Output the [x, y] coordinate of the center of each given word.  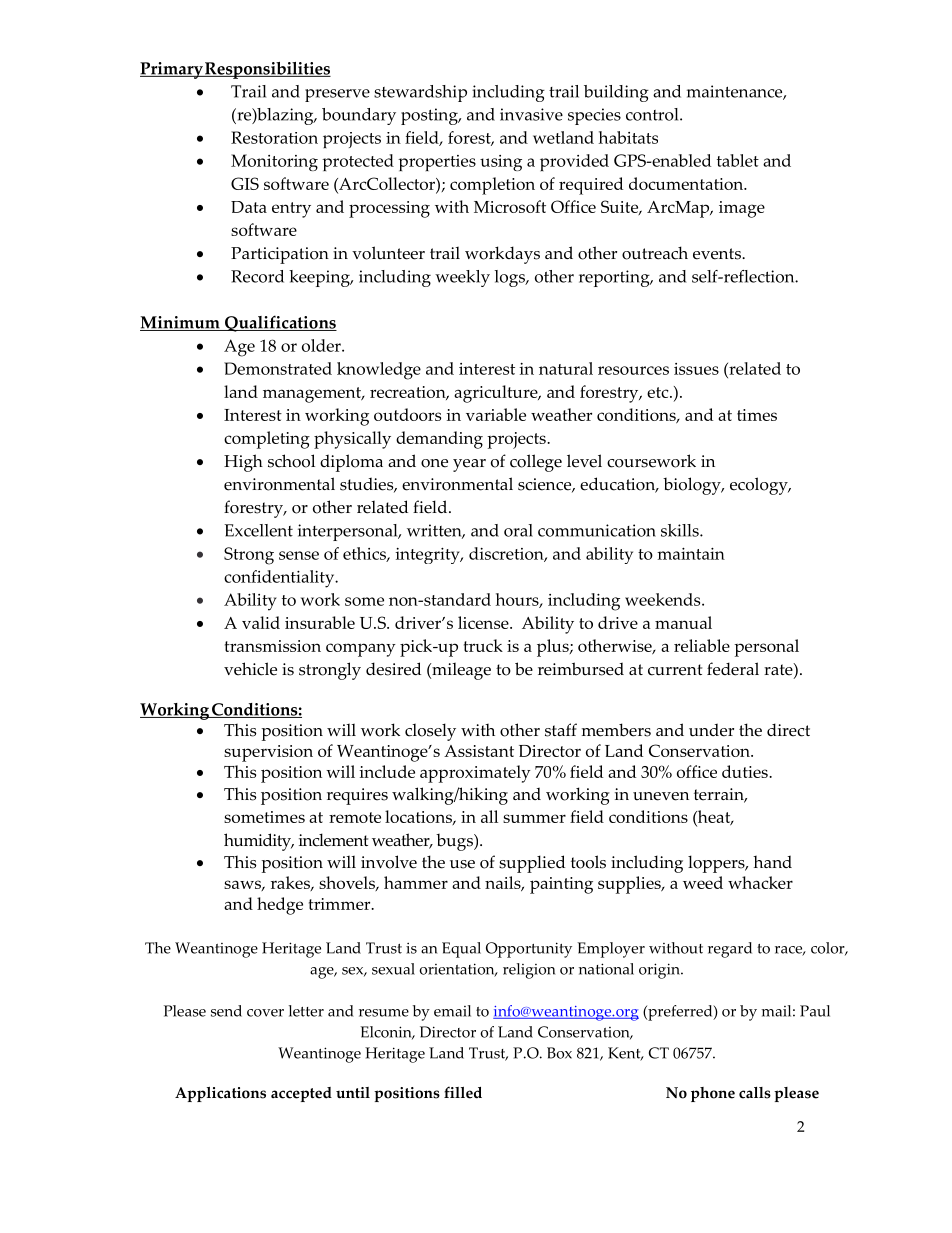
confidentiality [280, 579]
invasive [531, 114]
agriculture [497, 394]
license [484, 622]
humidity [258, 842]
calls [755, 1093]
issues [696, 369]
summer [534, 818]
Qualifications [280, 323]
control [653, 114]
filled [463, 1092]
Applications [220, 1094]
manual [683, 622]
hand [772, 861]
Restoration [274, 137]
